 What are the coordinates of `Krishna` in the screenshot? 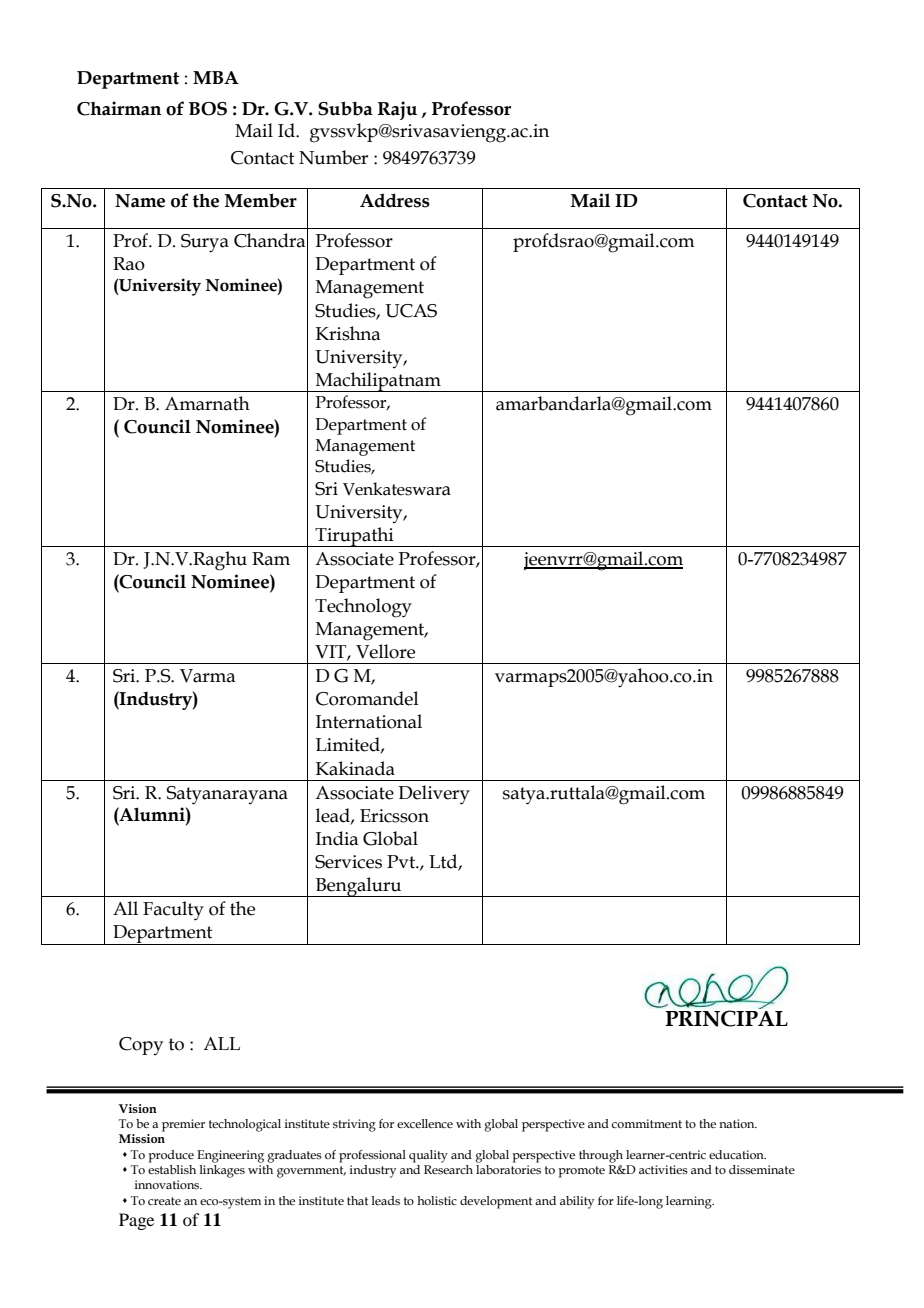 It's located at (348, 333).
